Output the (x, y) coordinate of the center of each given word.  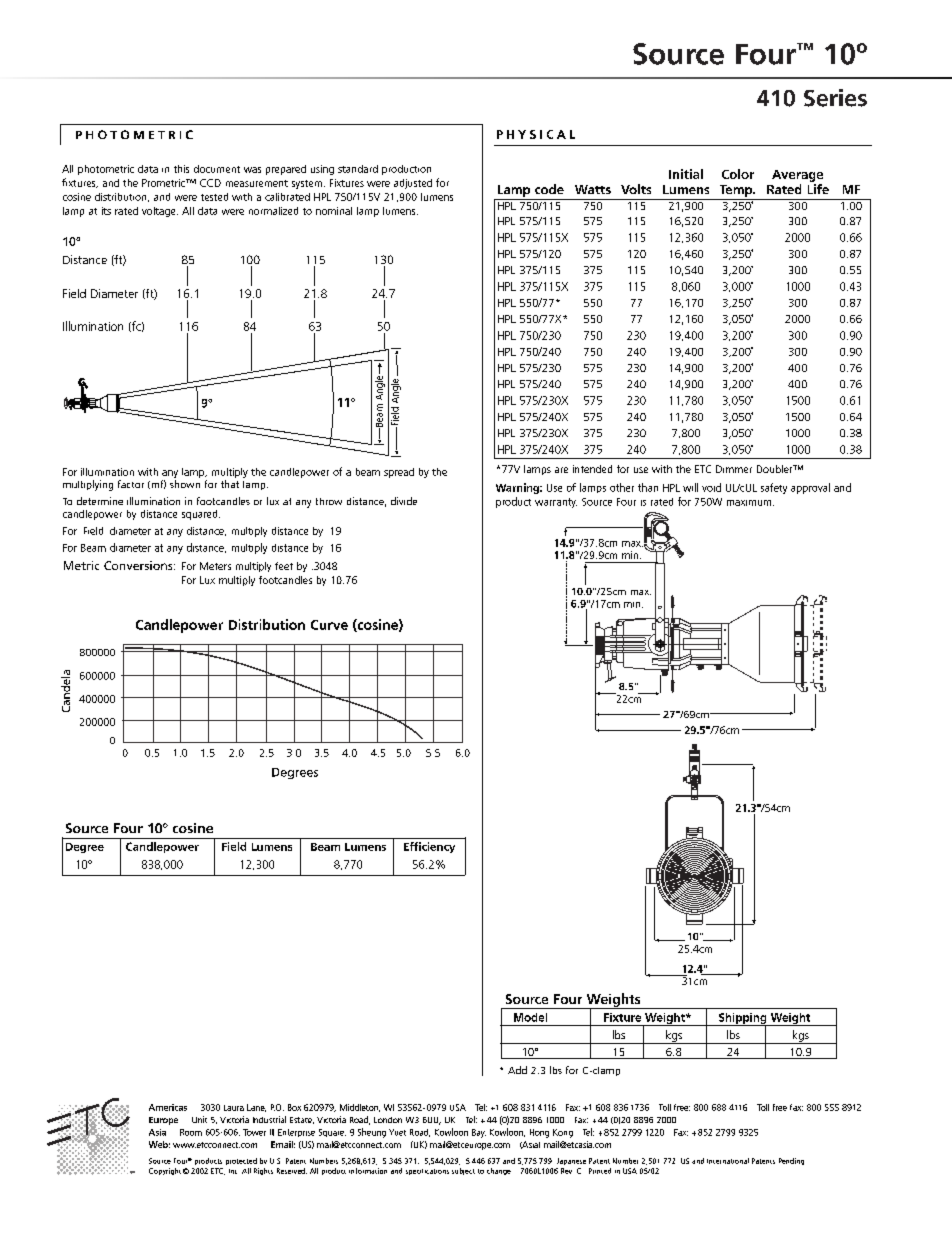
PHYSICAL (536, 134)
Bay (479, 1133)
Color (738, 174)
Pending (791, 1161)
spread (399, 473)
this (181, 169)
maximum (749, 503)
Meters (215, 566)
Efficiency (429, 847)
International (728, 1161)
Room (191, 1132)
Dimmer (734, 469)
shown (185, 484)
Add (517, 1070)
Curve (329, 625)
